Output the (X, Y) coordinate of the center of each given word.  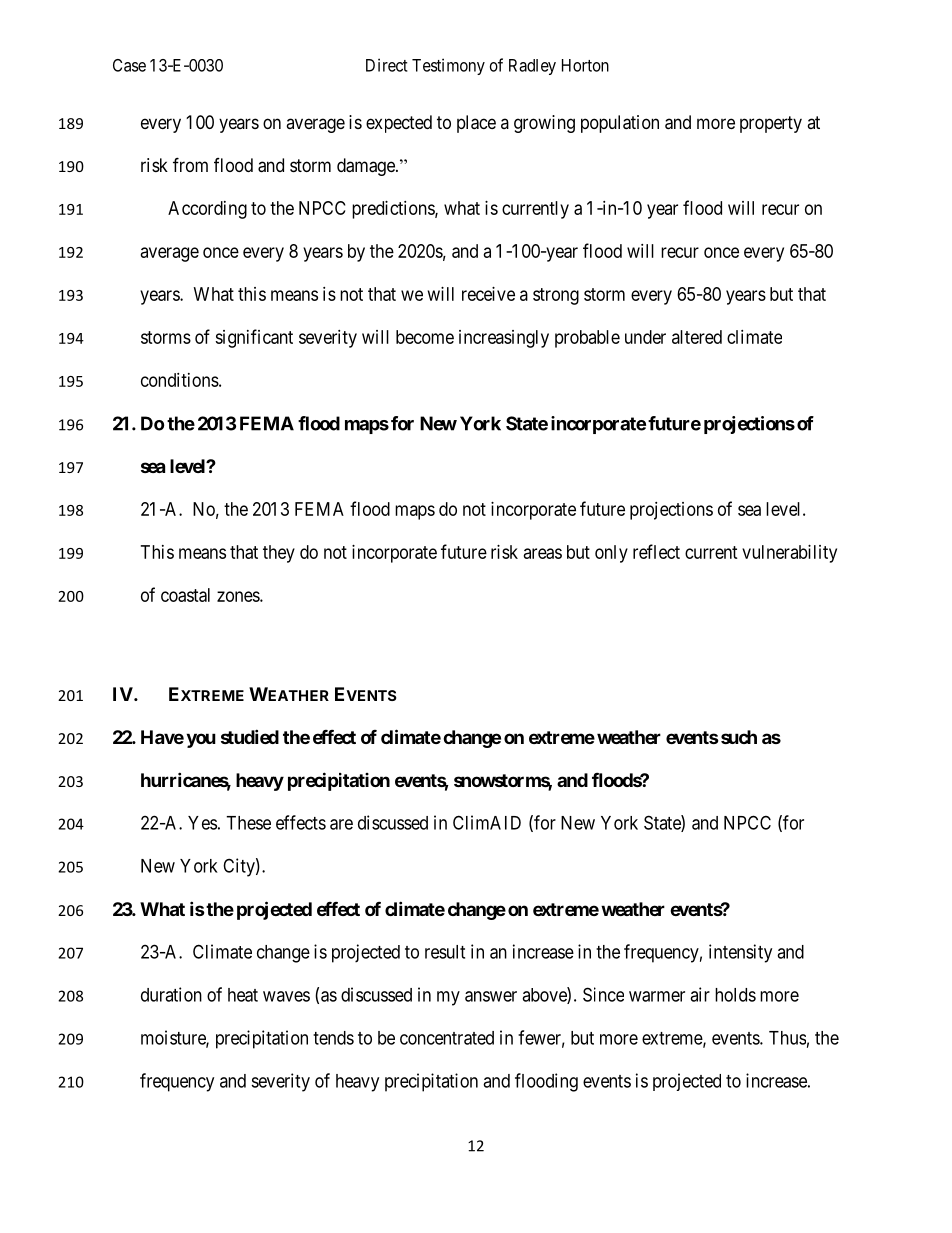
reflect (656, 551)
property (771, 124)
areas (543, 553)
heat (243, 995)
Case (129, 65)
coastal (185, 595)
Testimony (448, 66)
